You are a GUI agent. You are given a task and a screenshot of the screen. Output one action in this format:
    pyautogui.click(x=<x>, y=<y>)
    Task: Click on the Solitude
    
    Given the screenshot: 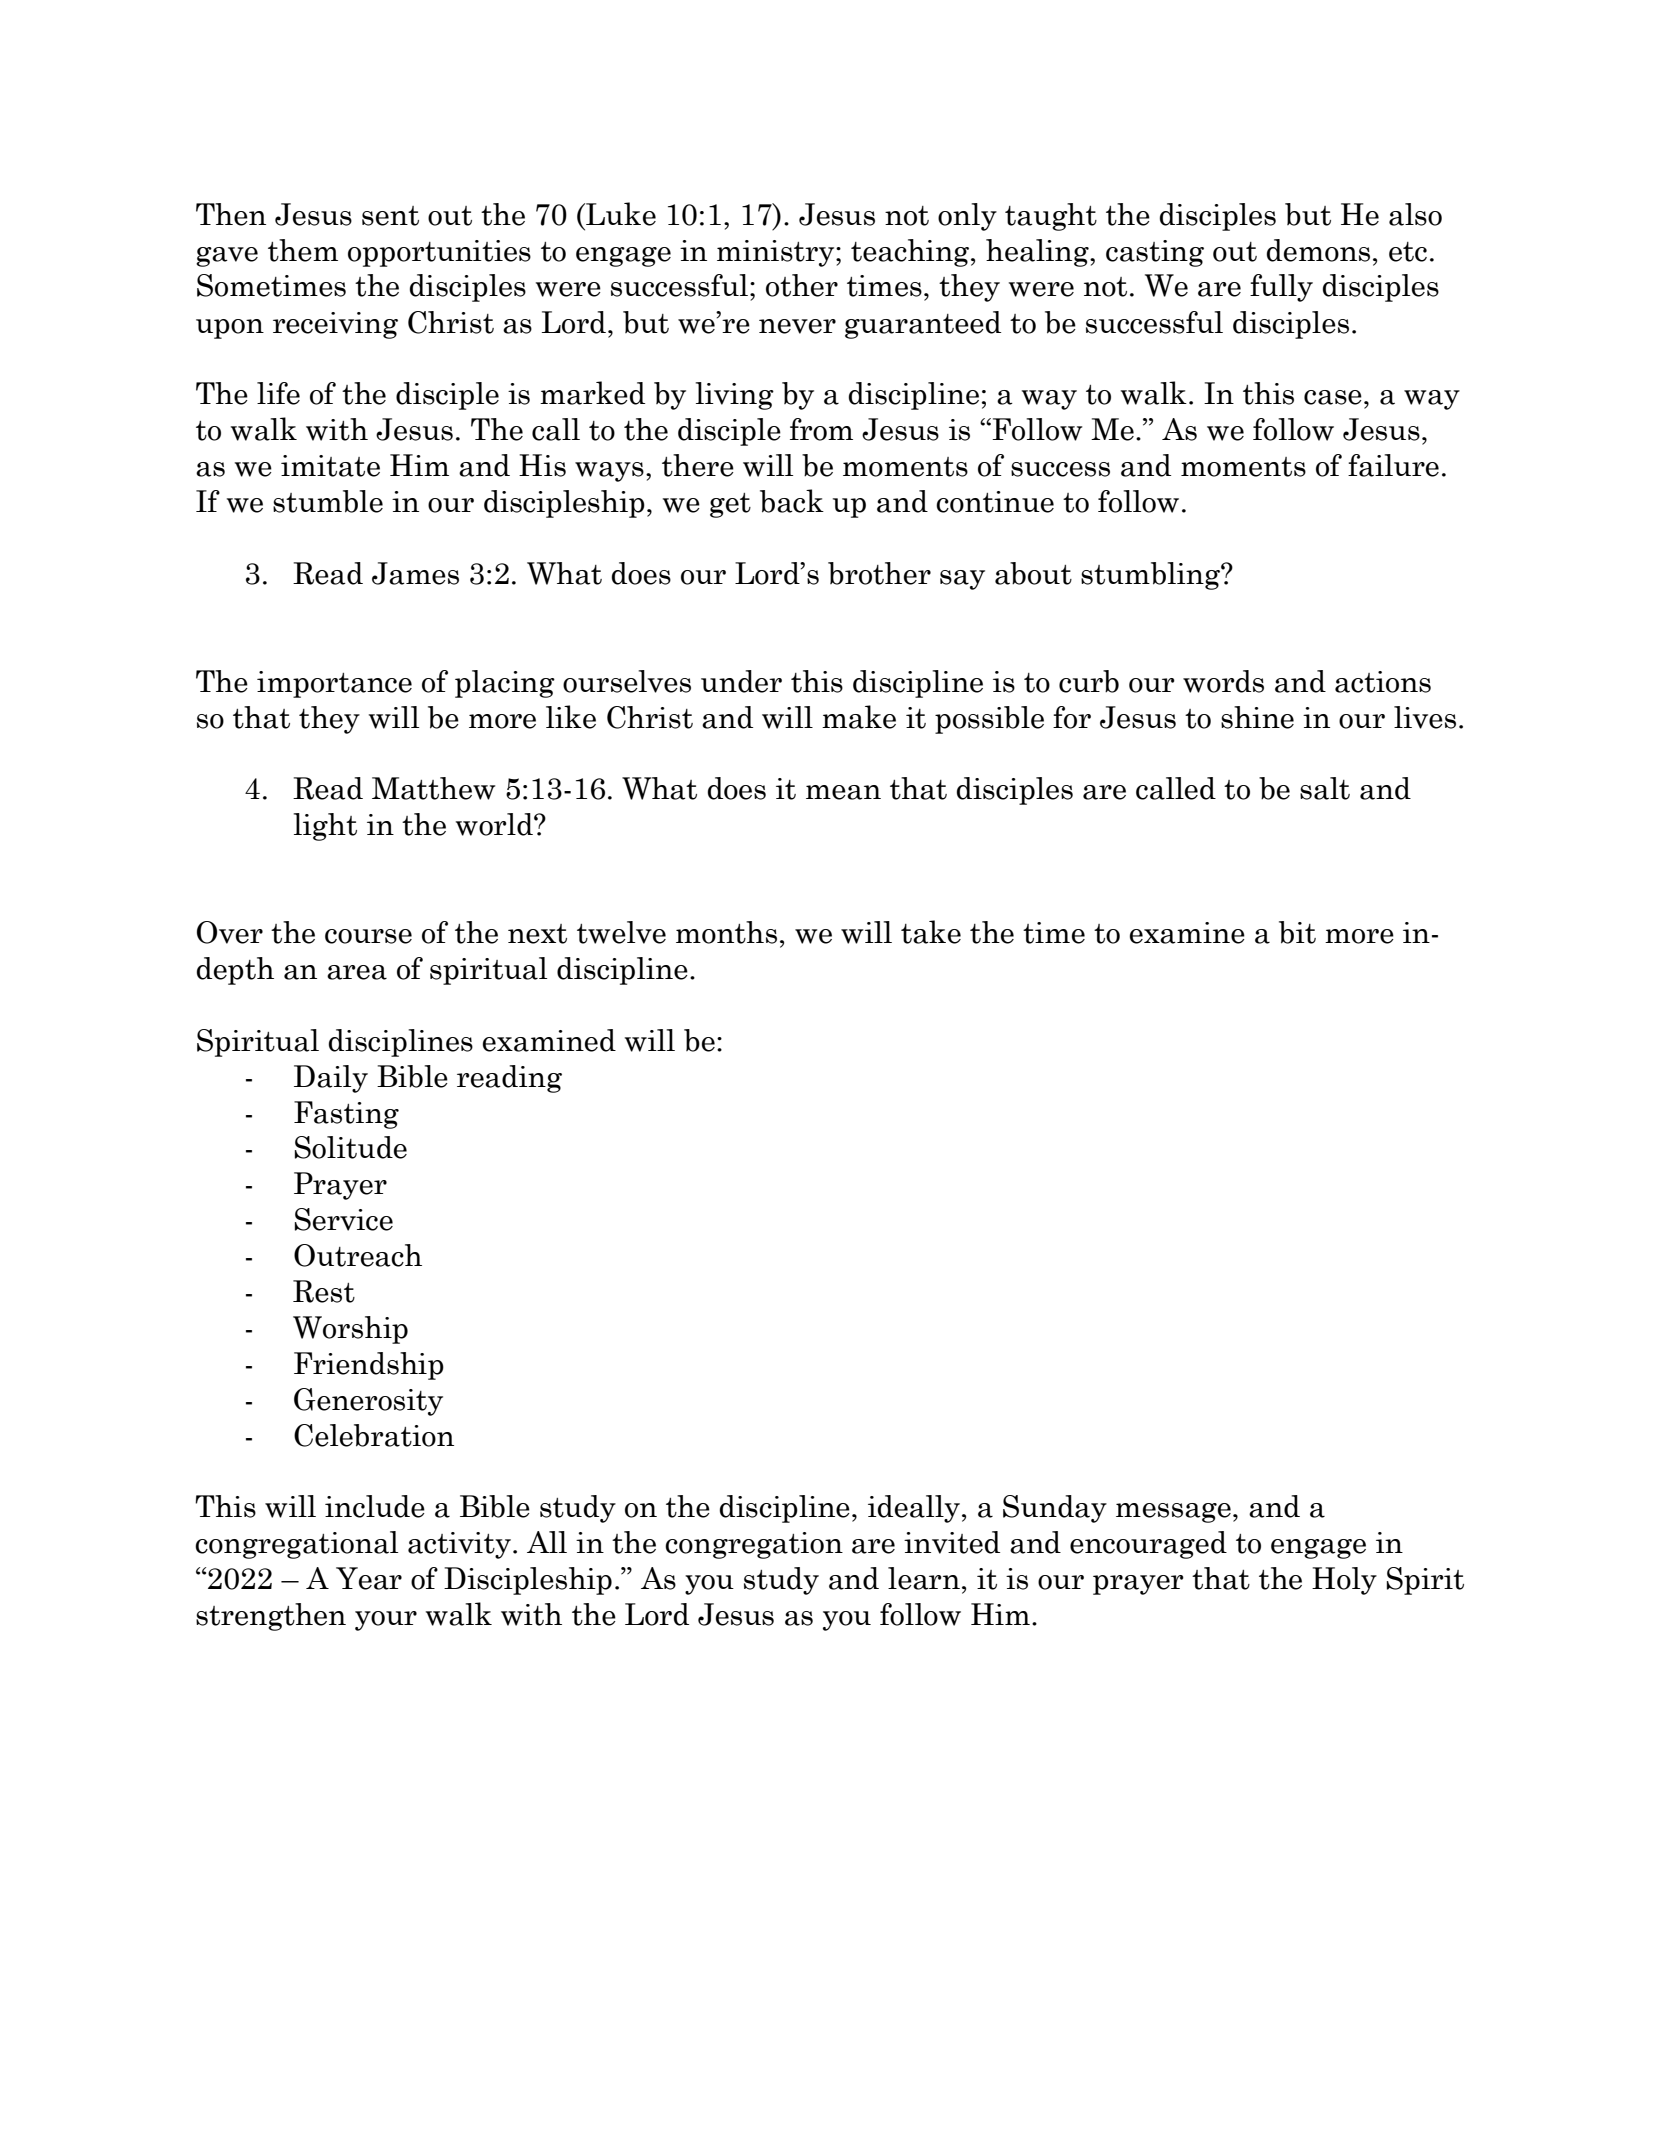 What is the action you would take?
    pyautogui.click(x=351, y=1147)
